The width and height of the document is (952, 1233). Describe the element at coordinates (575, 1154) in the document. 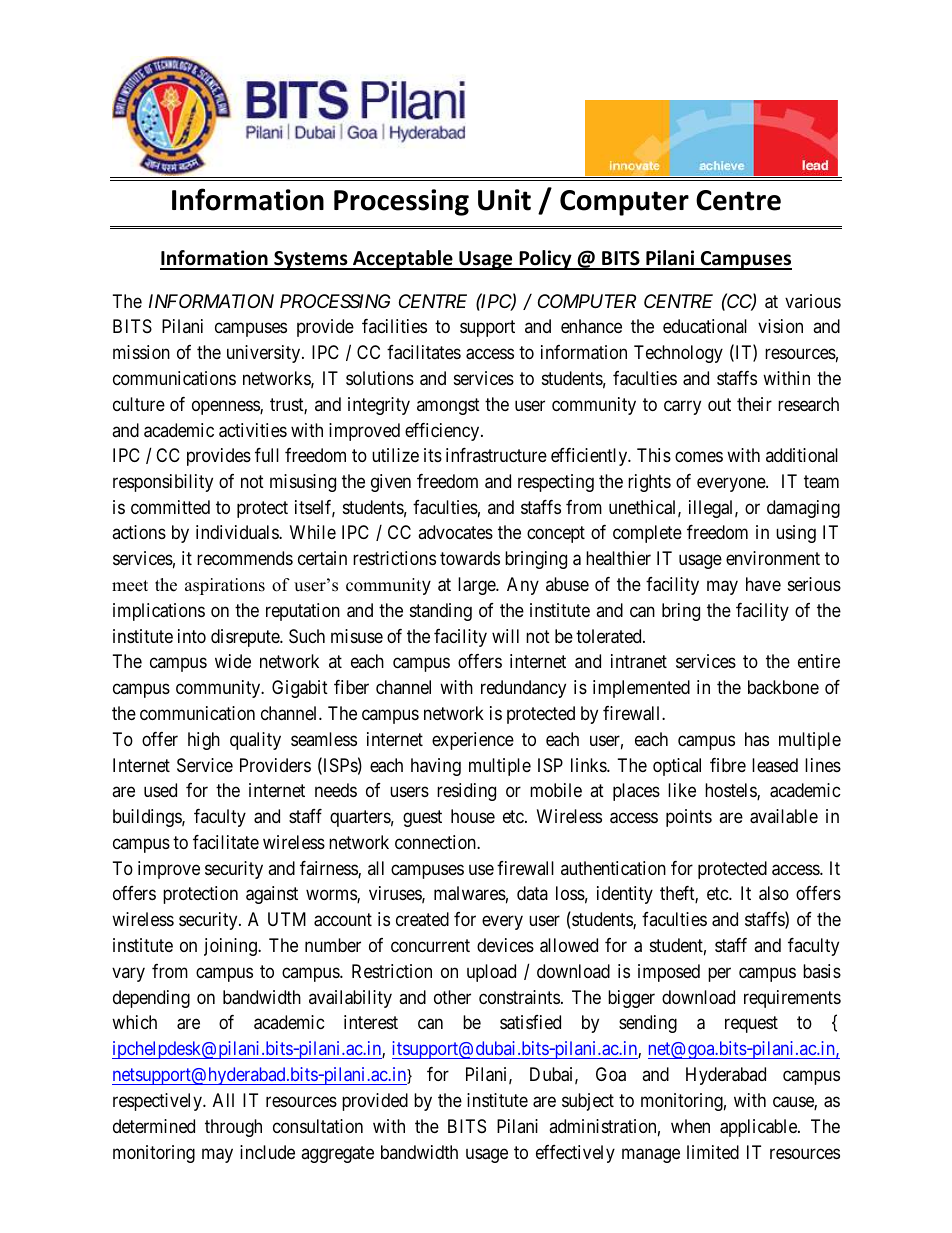

I see `effectively` at that location.
